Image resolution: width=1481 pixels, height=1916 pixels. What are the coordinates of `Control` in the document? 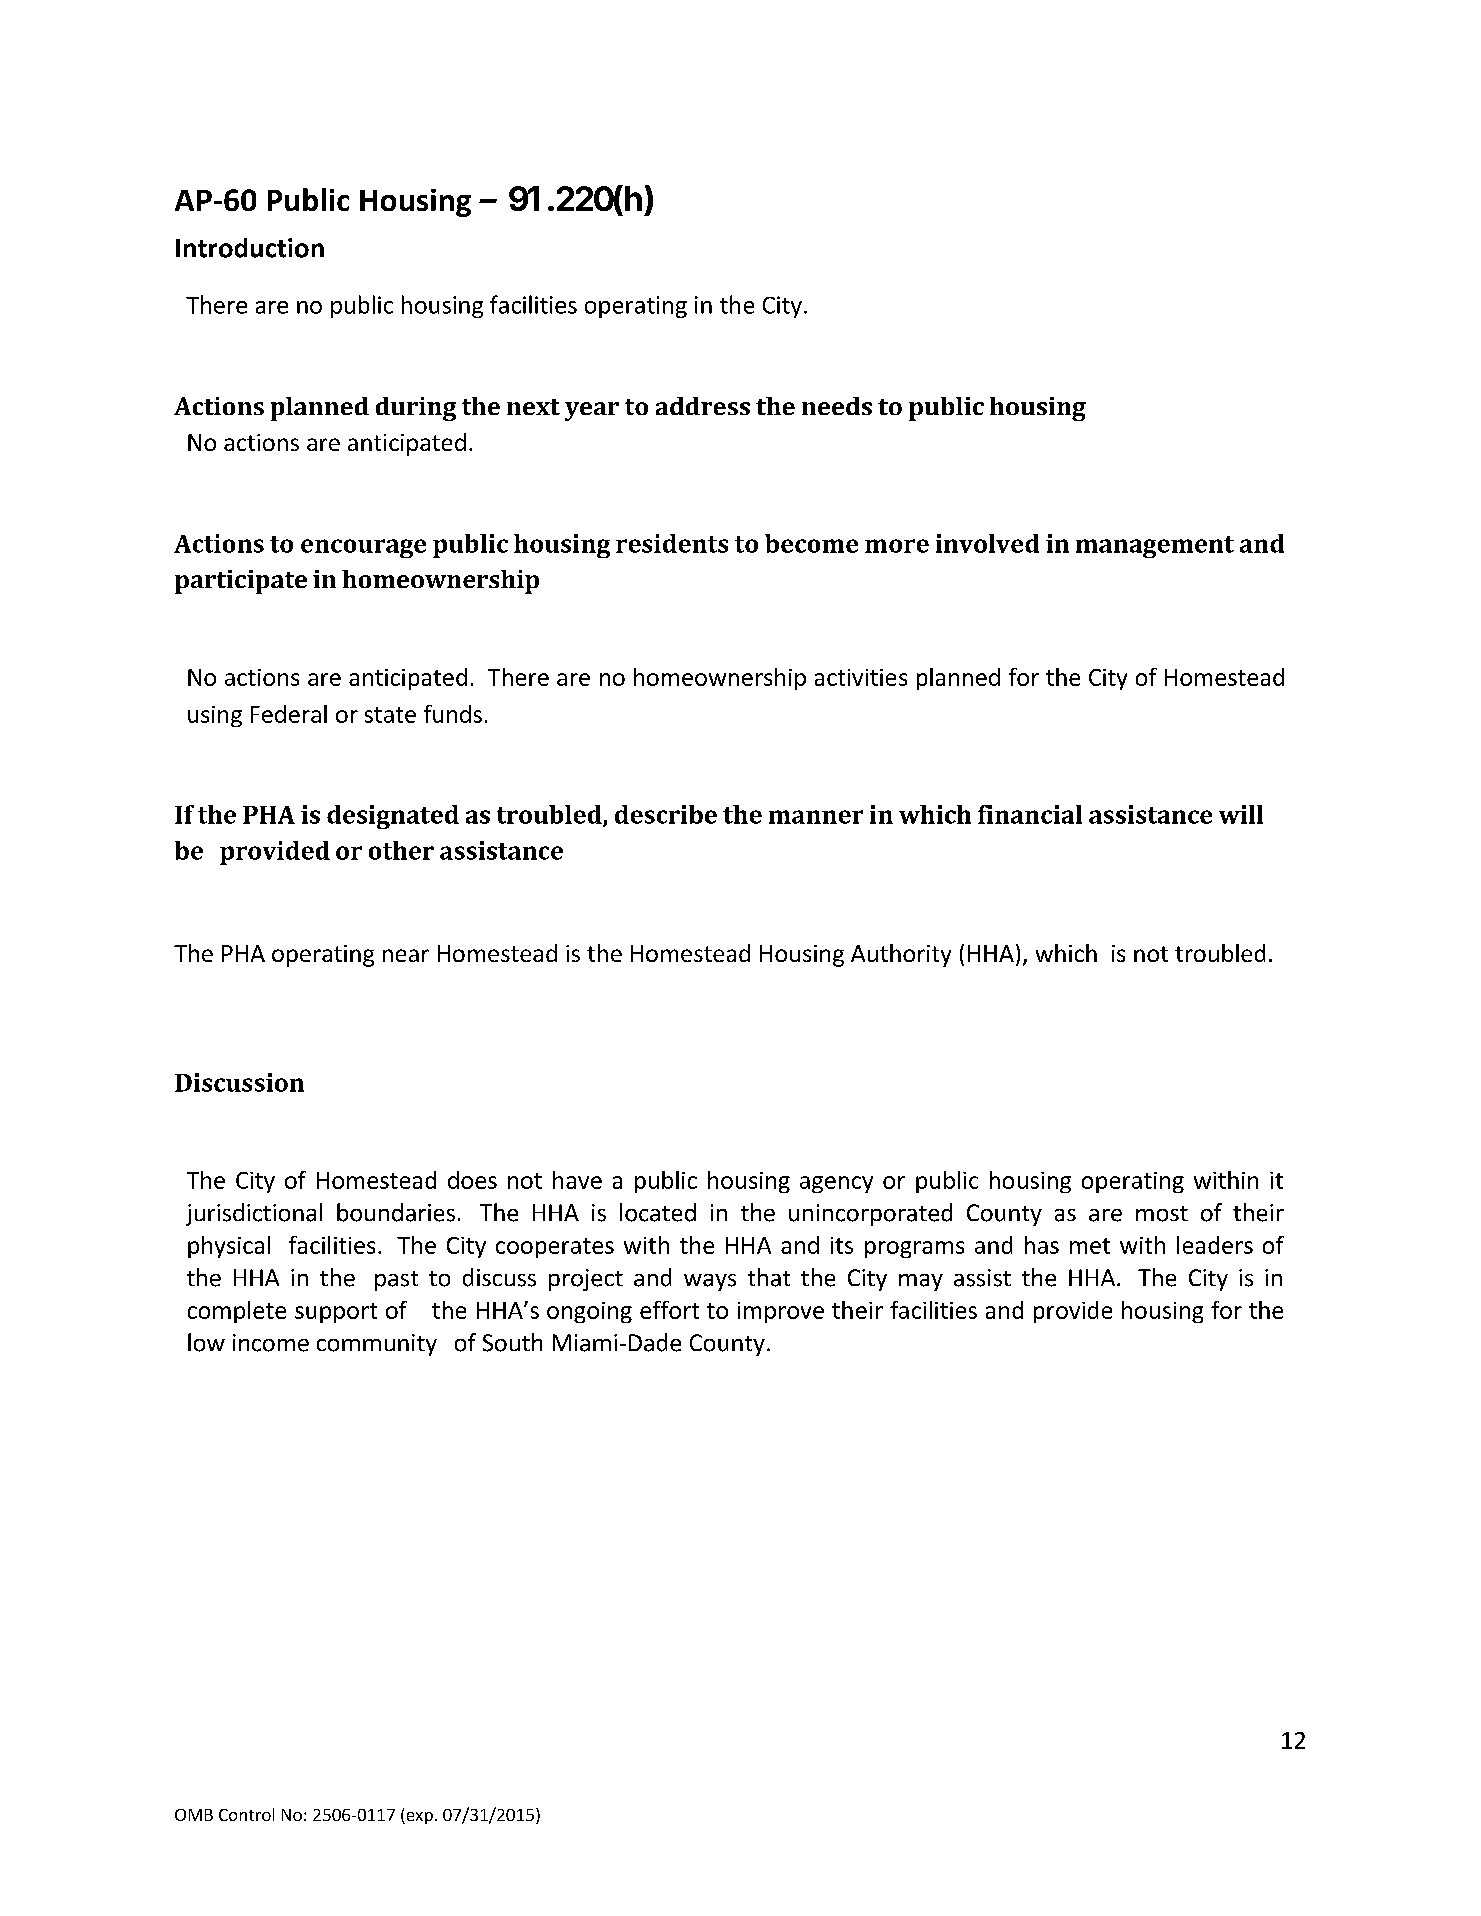 It's located at (246, 1814).
